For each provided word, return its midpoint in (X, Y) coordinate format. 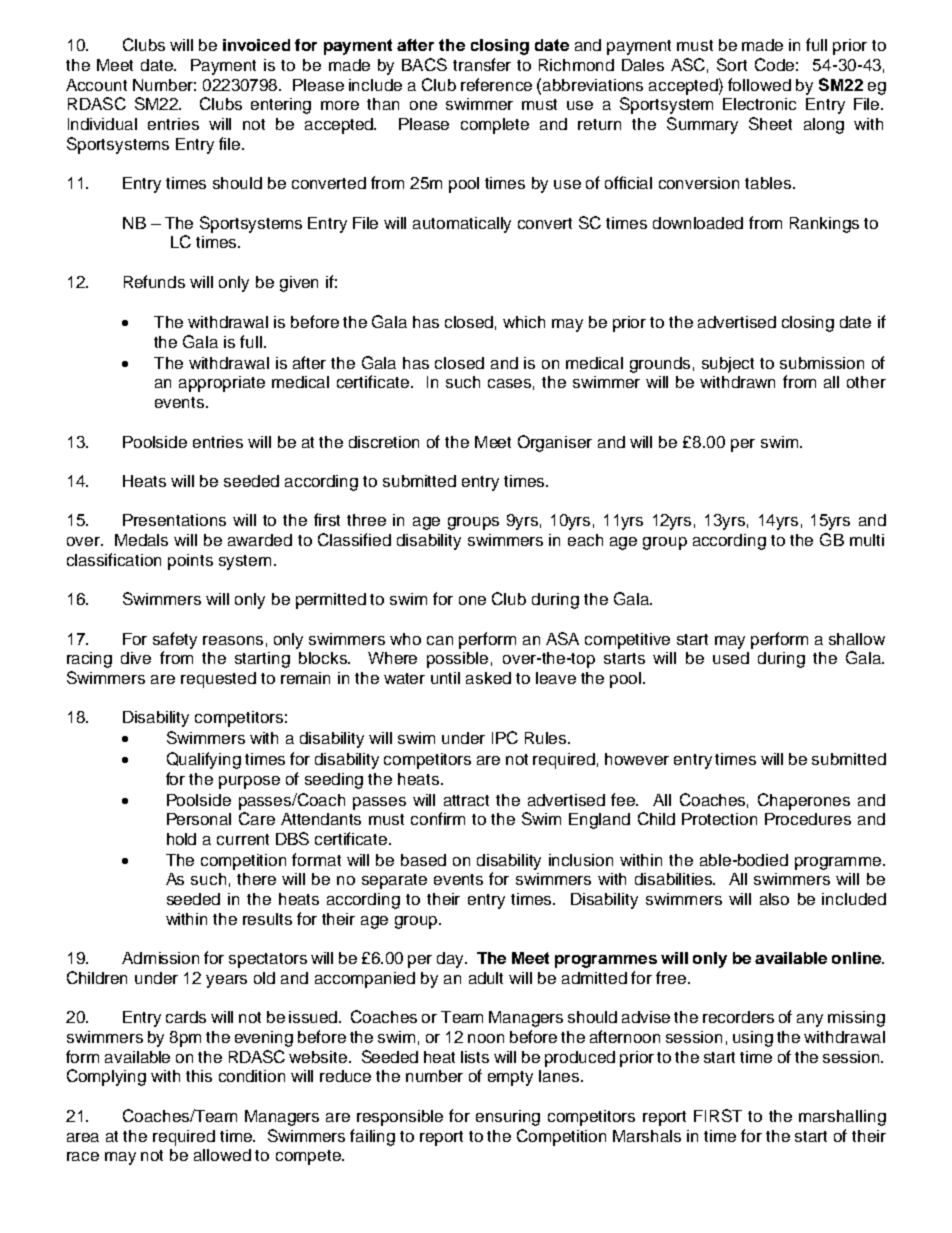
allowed (222, 1155)
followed (759, 84)
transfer (482, 64)
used (731, 658)
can (440, 640)
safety (175, 640)
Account (96, 85)
